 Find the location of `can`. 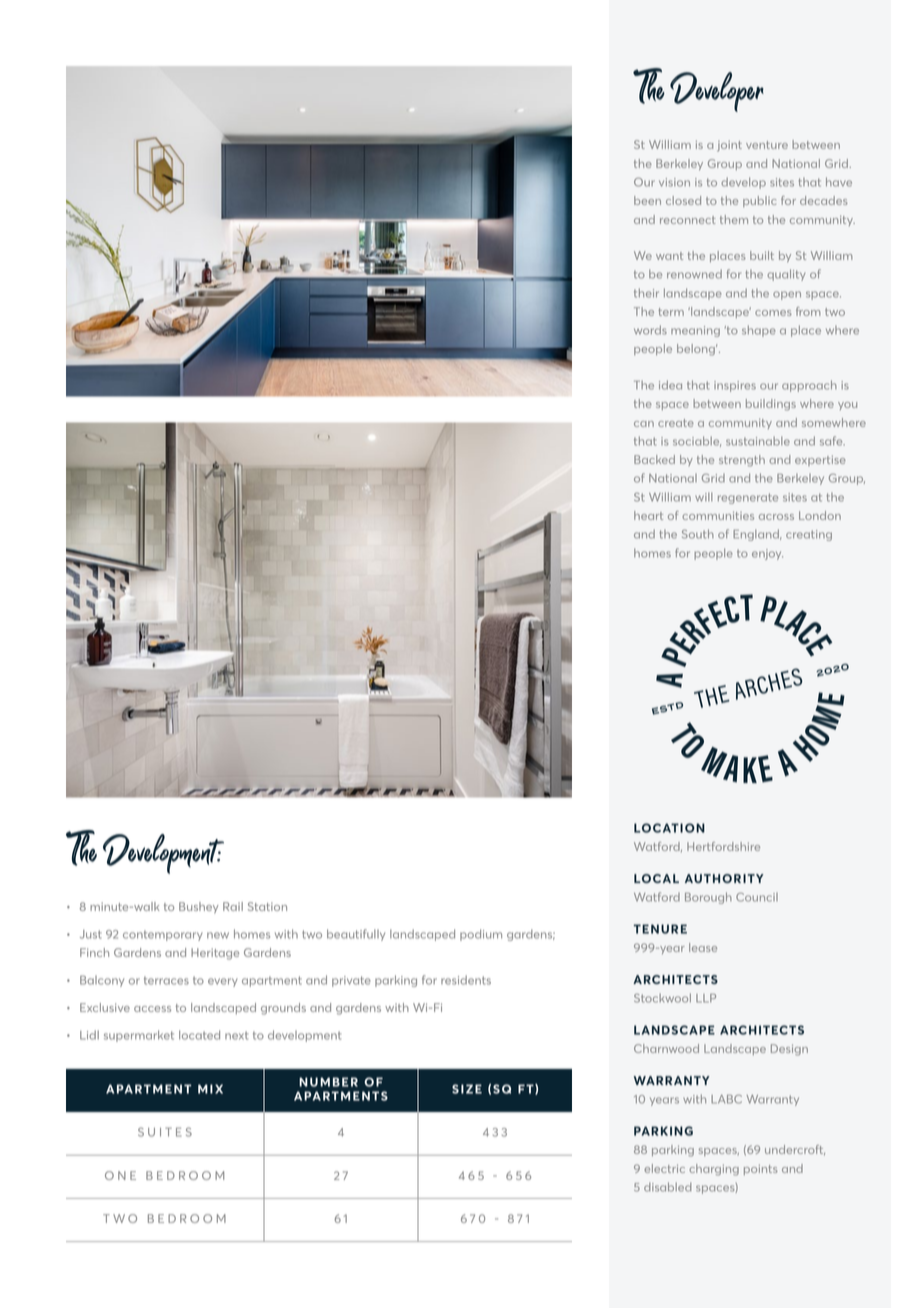

can is located at coordinates (644, 424).
